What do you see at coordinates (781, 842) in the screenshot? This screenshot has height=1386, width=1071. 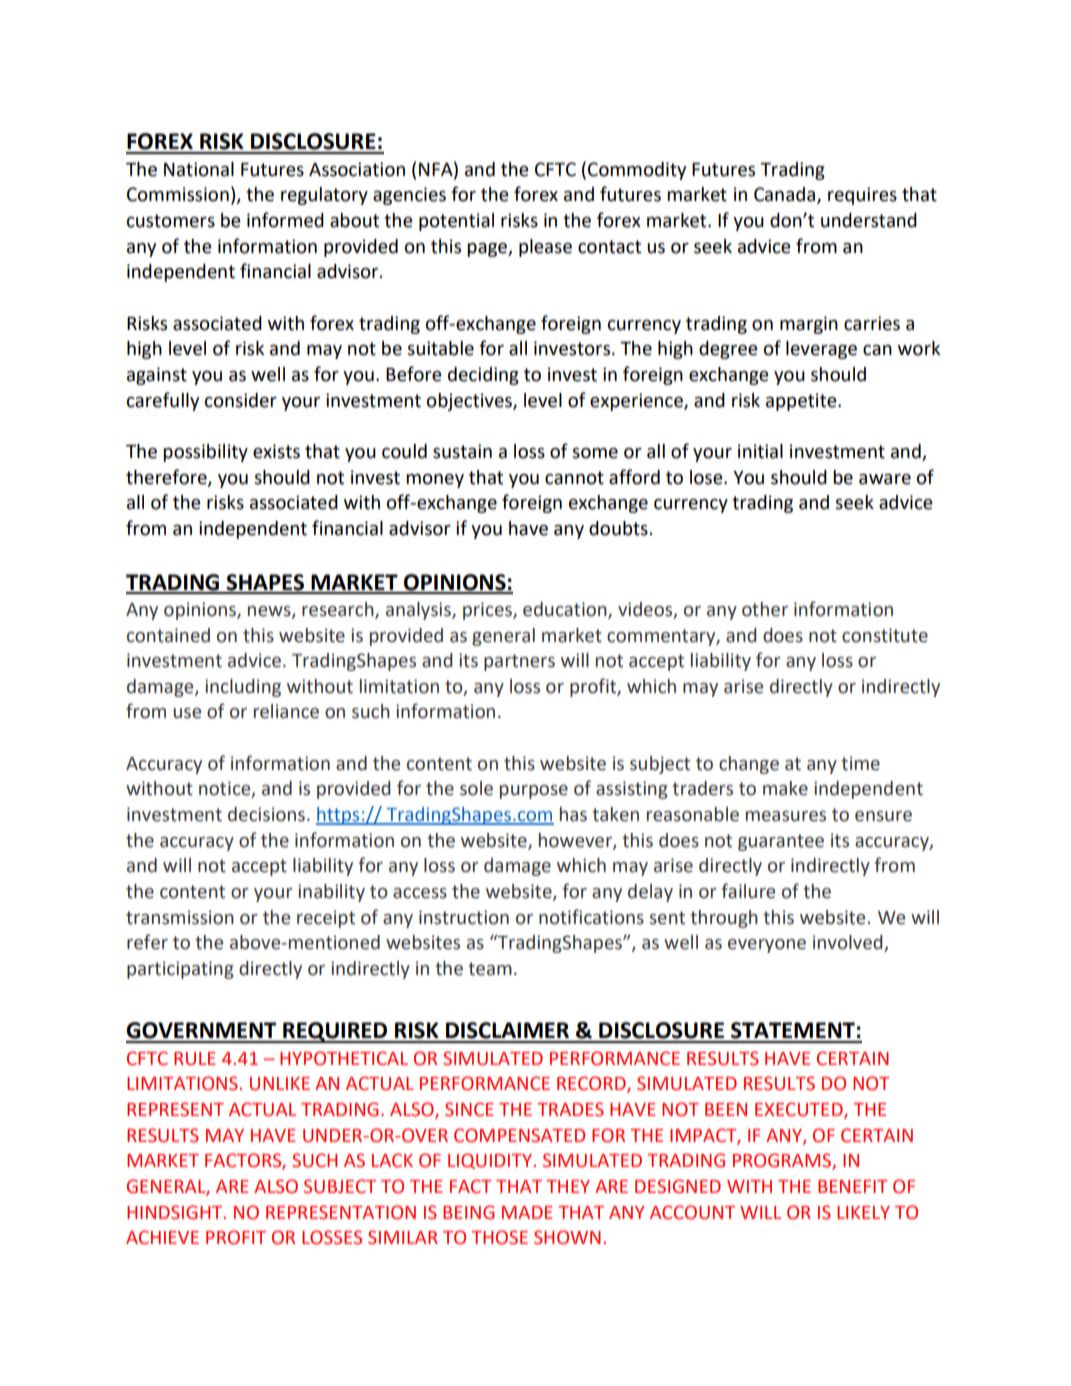 I see `guarantee` at bounding box center [781, 842].
